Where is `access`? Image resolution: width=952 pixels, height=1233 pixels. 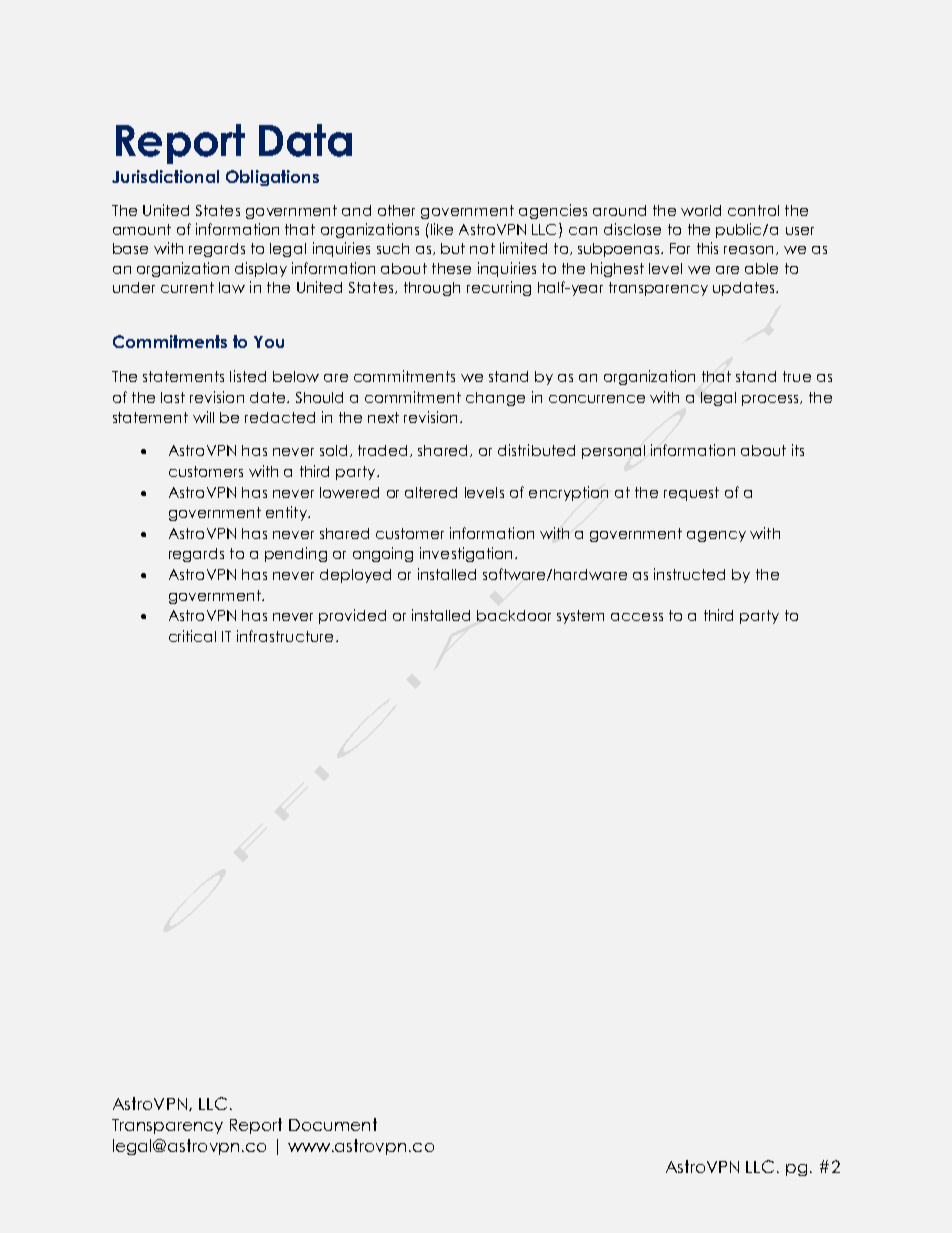 access is located at coordinates (637, 617).
